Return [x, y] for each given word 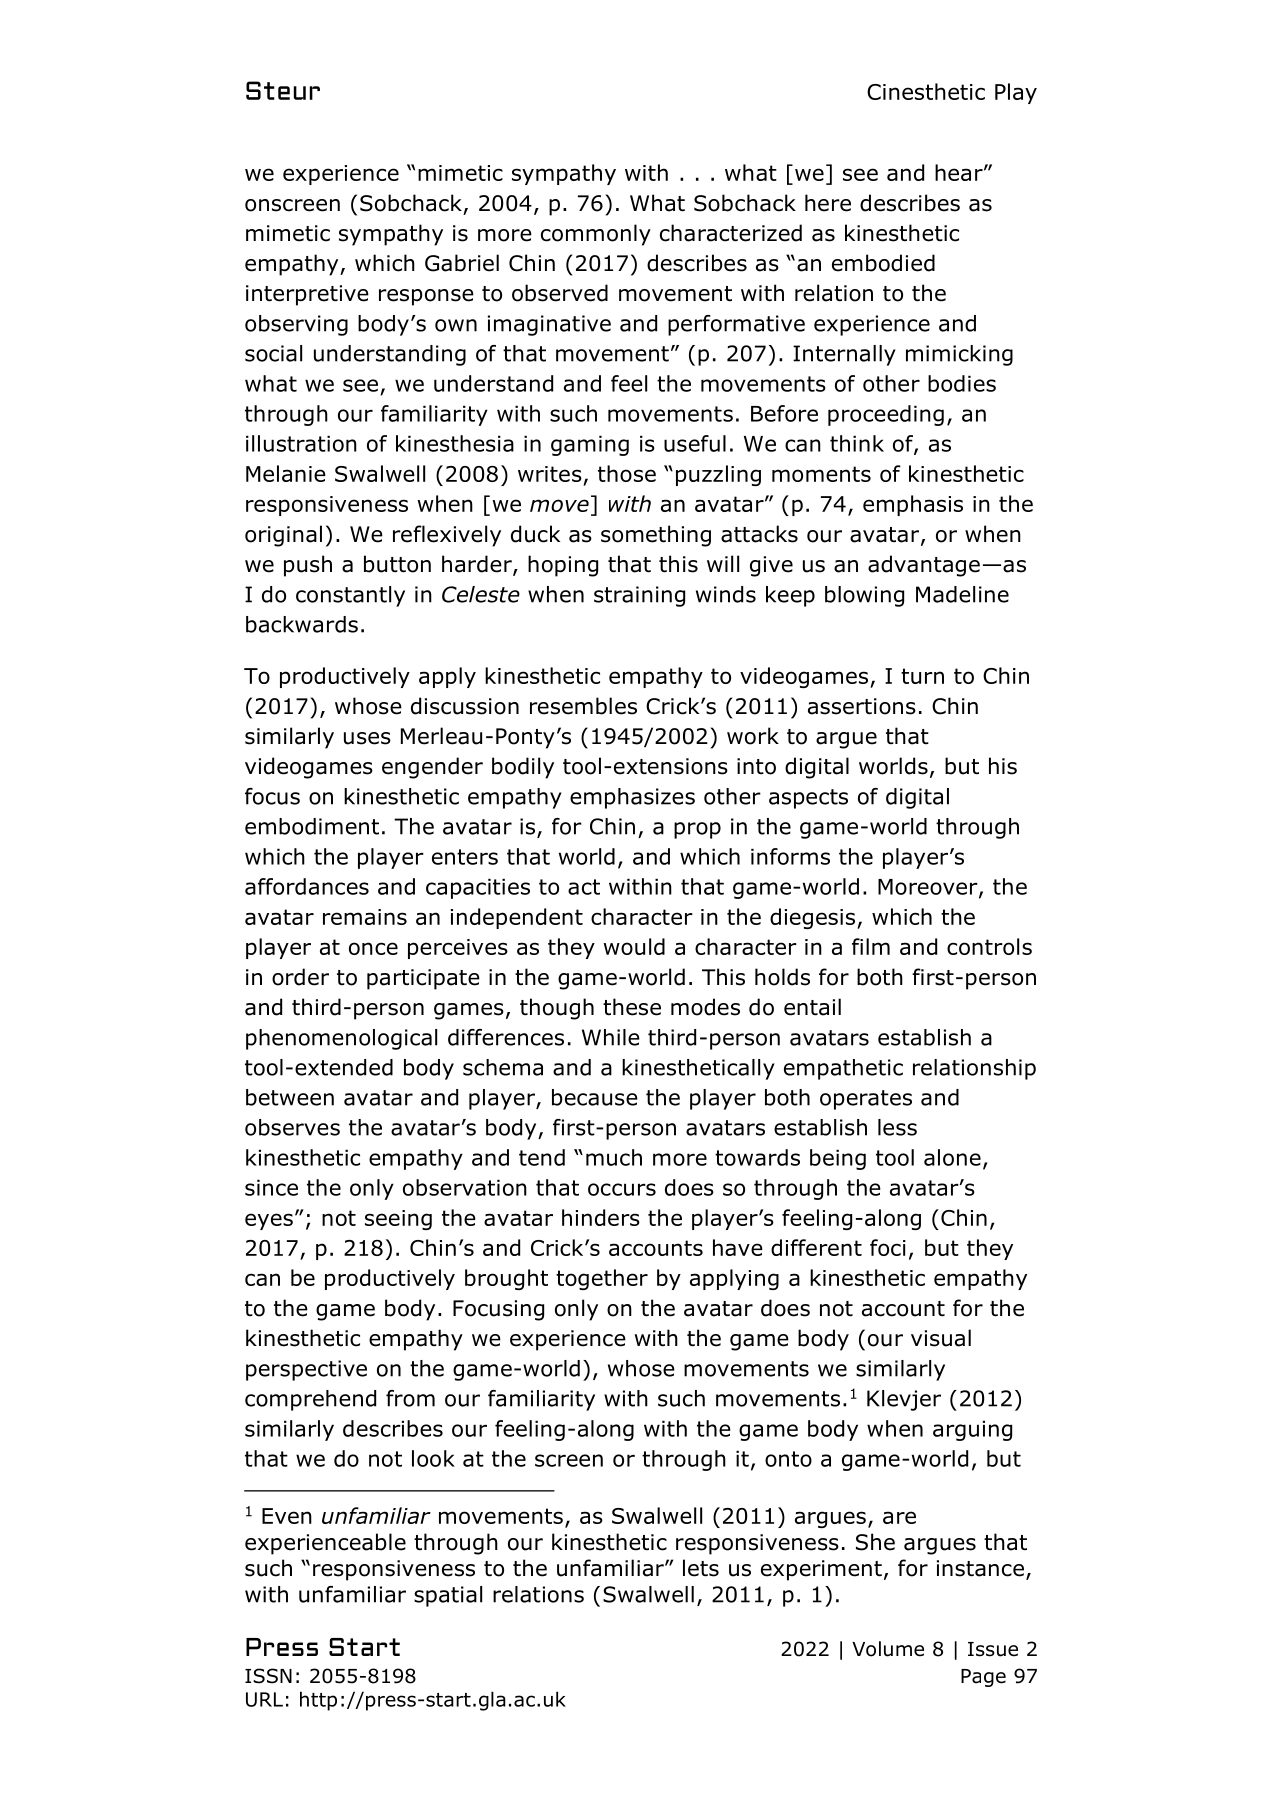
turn [922, 676]
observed [560, 293]
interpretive [307, 295]
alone [952, 1157]
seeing [398, 1220]
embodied [883, 263]
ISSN [268, 1676]
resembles [583, 706]
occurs [622, 1189]
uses [367, 738]
